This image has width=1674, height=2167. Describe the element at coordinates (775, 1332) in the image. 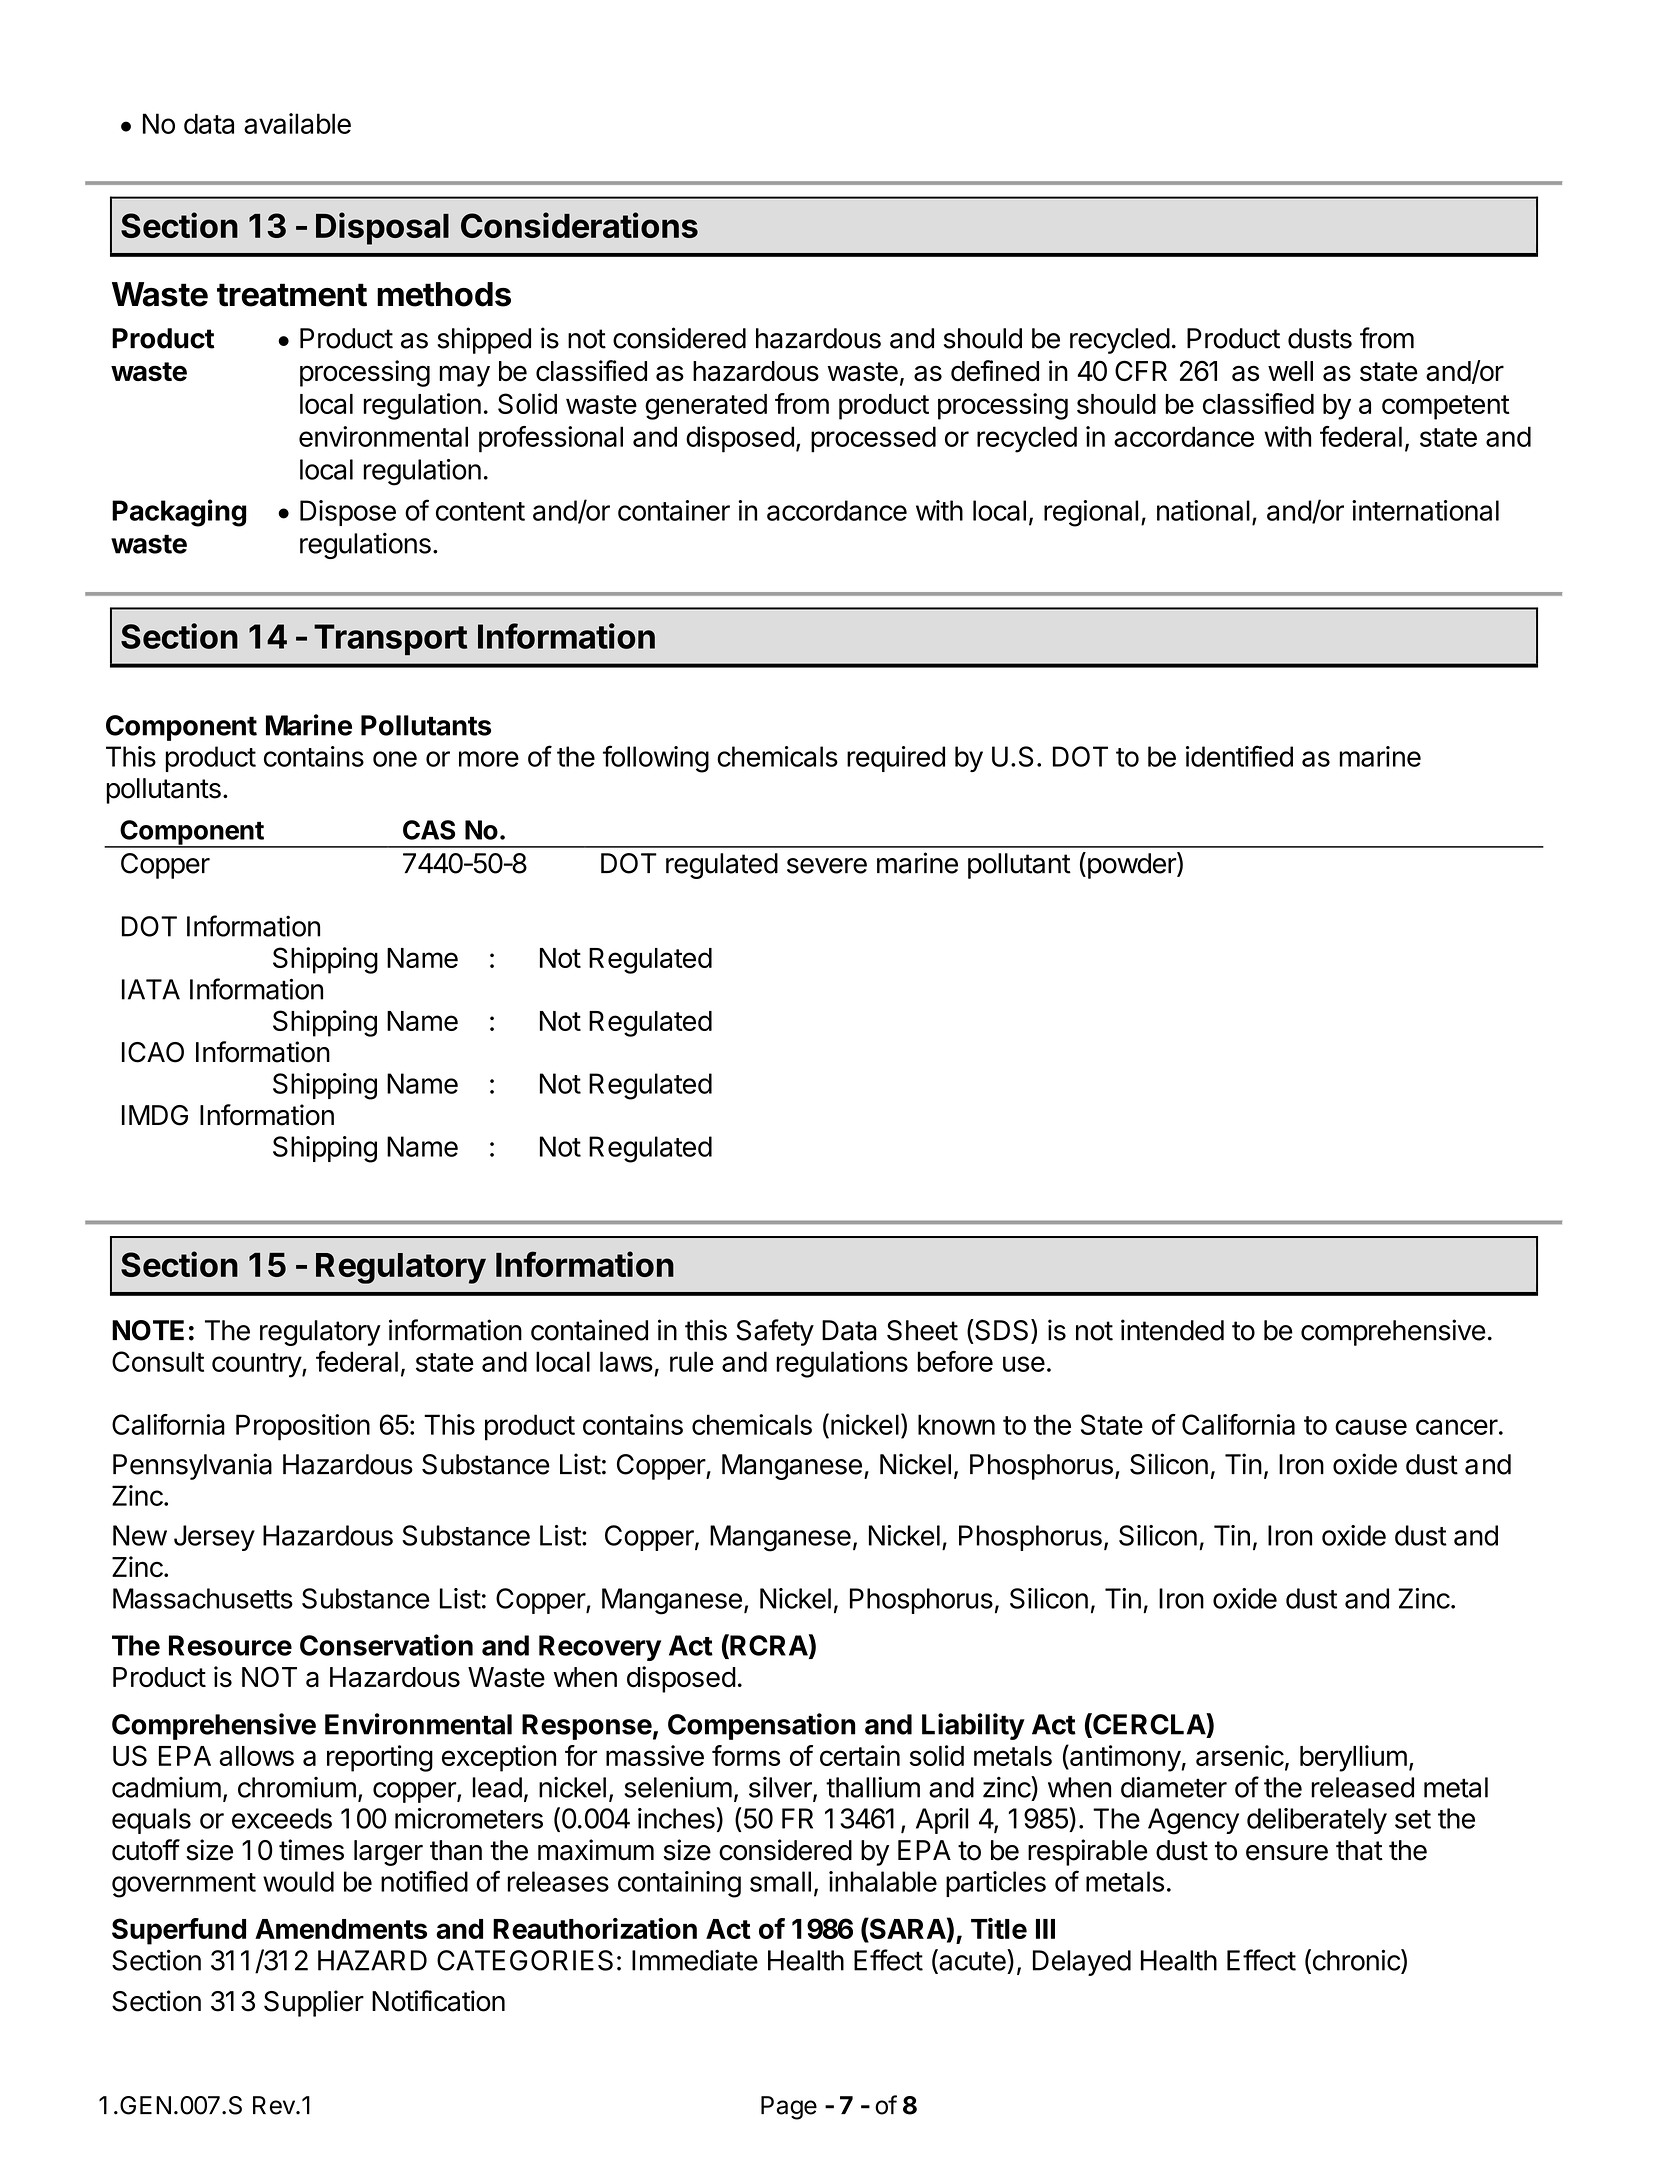

I see `Safety` at that location.
